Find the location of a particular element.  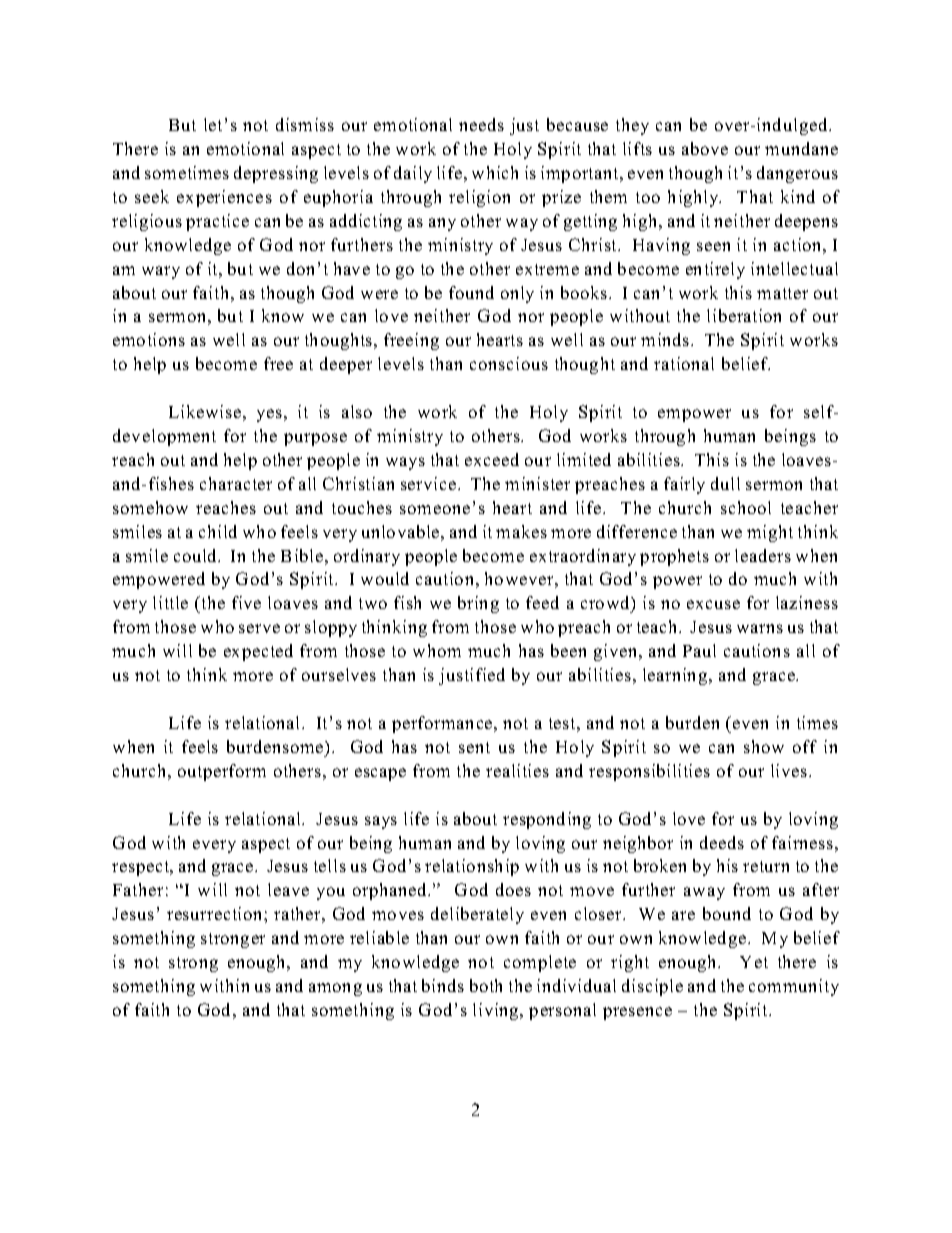

leaders is located at coordinates (763, 555).
